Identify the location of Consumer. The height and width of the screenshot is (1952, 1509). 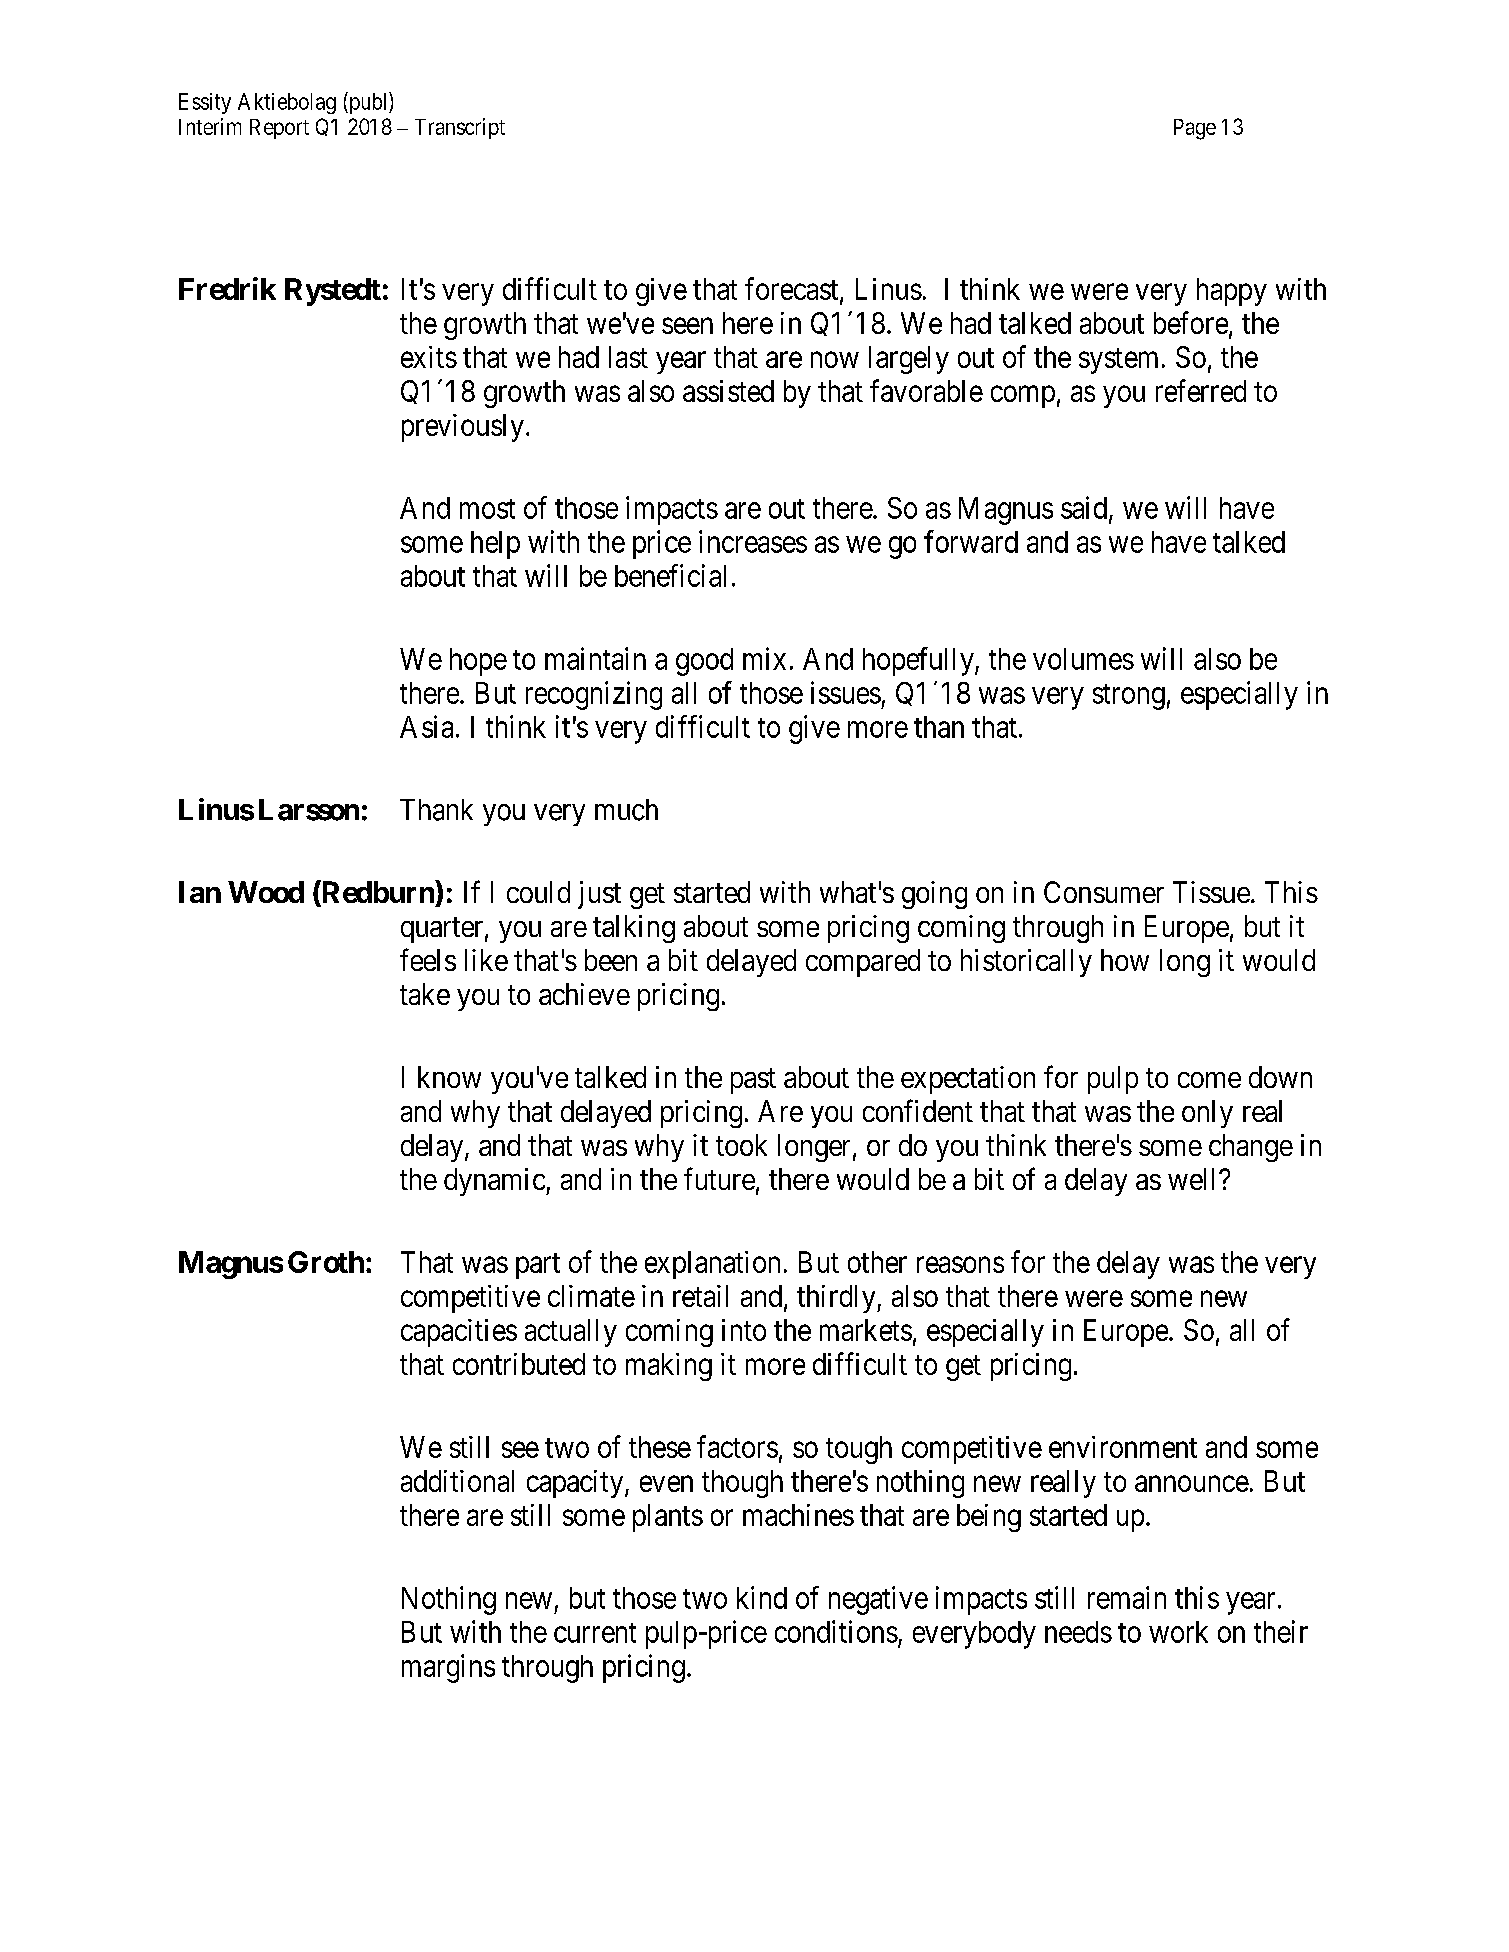
(1104, 892).
